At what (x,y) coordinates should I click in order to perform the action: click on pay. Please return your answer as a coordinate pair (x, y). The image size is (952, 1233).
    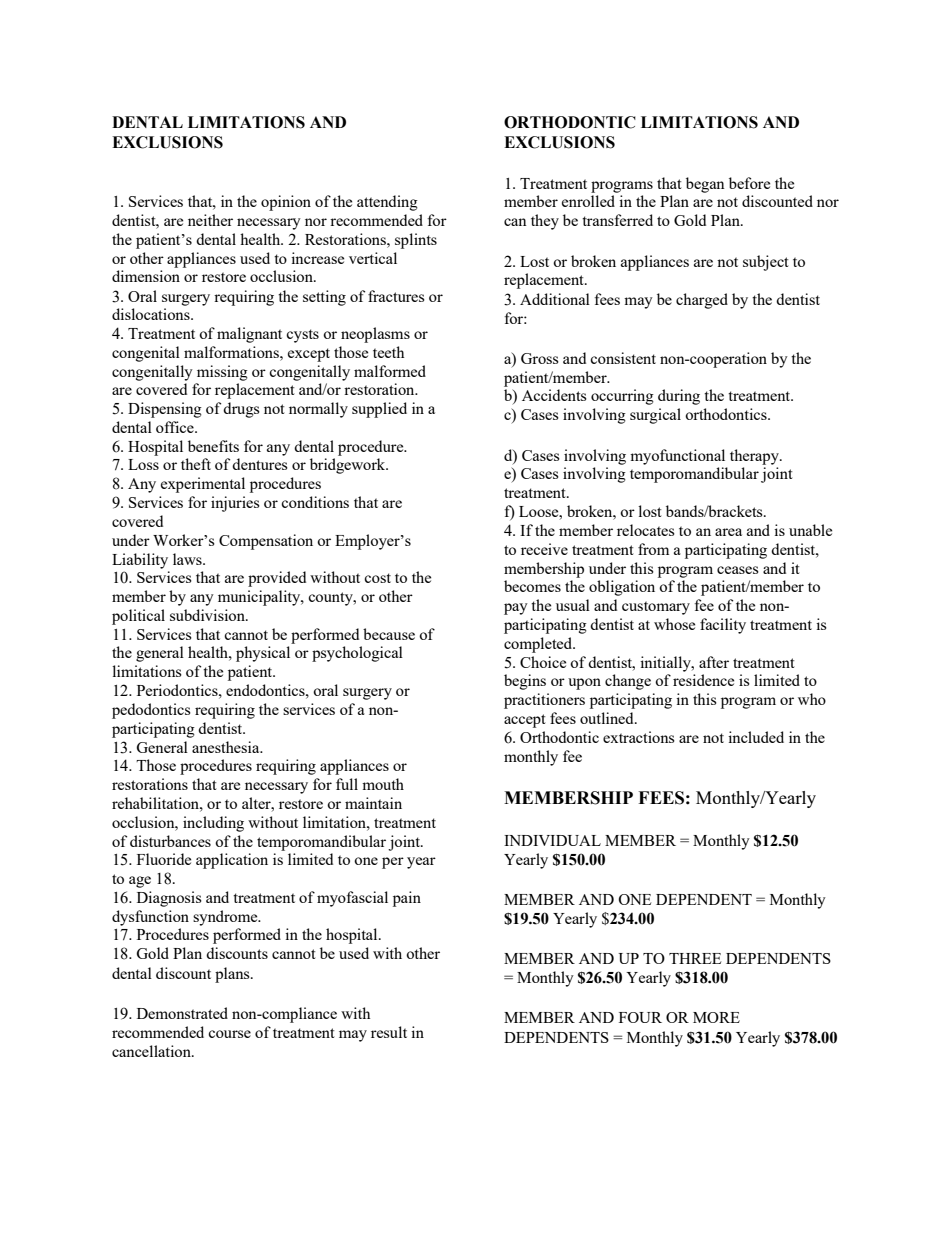
    Looking at the image, I should click on (516, 609).
